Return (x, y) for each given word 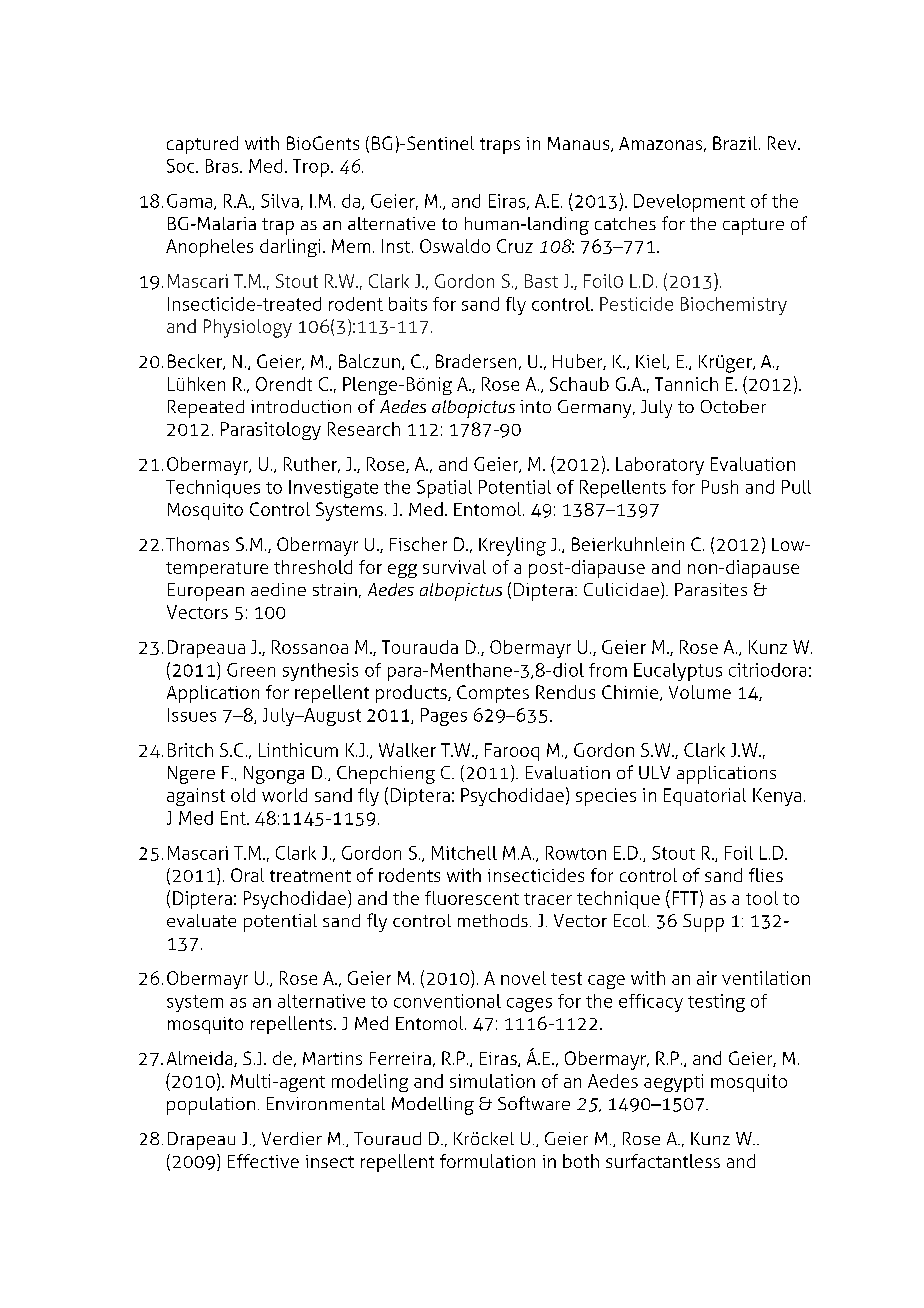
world (284, 795)
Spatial (444, 489)
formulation (487, 1161)
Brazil (736, 143)
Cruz (515, 246)
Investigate (333, 489)
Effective (263, 1161)
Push (720, 487)
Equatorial (705, 797)
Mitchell (464, 853)
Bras (223, 166)
